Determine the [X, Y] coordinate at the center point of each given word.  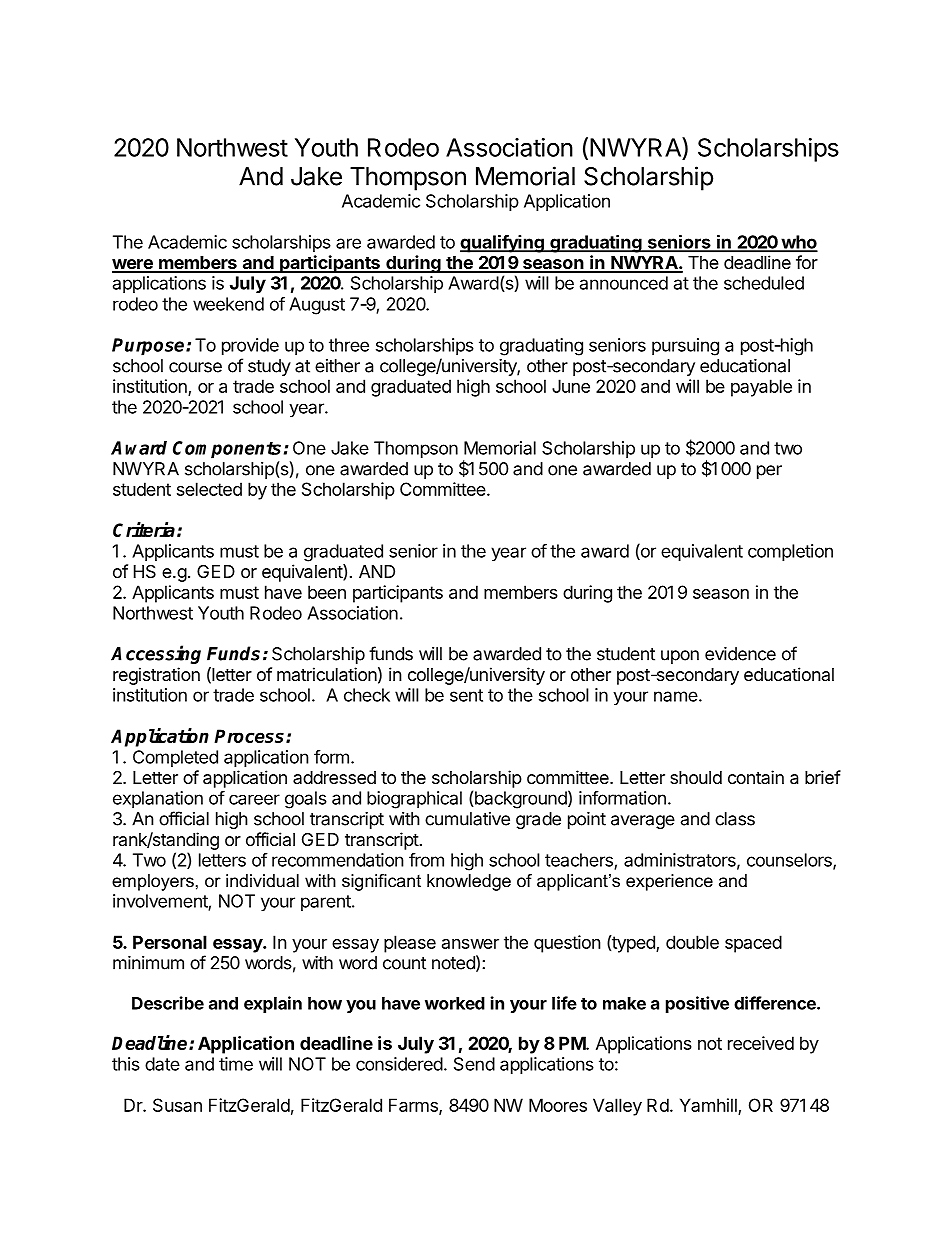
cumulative [467, 819]
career [254, 799]
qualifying [503, 244]
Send [474, 1064]
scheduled [764, 283]
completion [790, 552]
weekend [228, 304]
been [327, 592]
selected [209, 489]
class [735, 819]
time [236, 1064]
